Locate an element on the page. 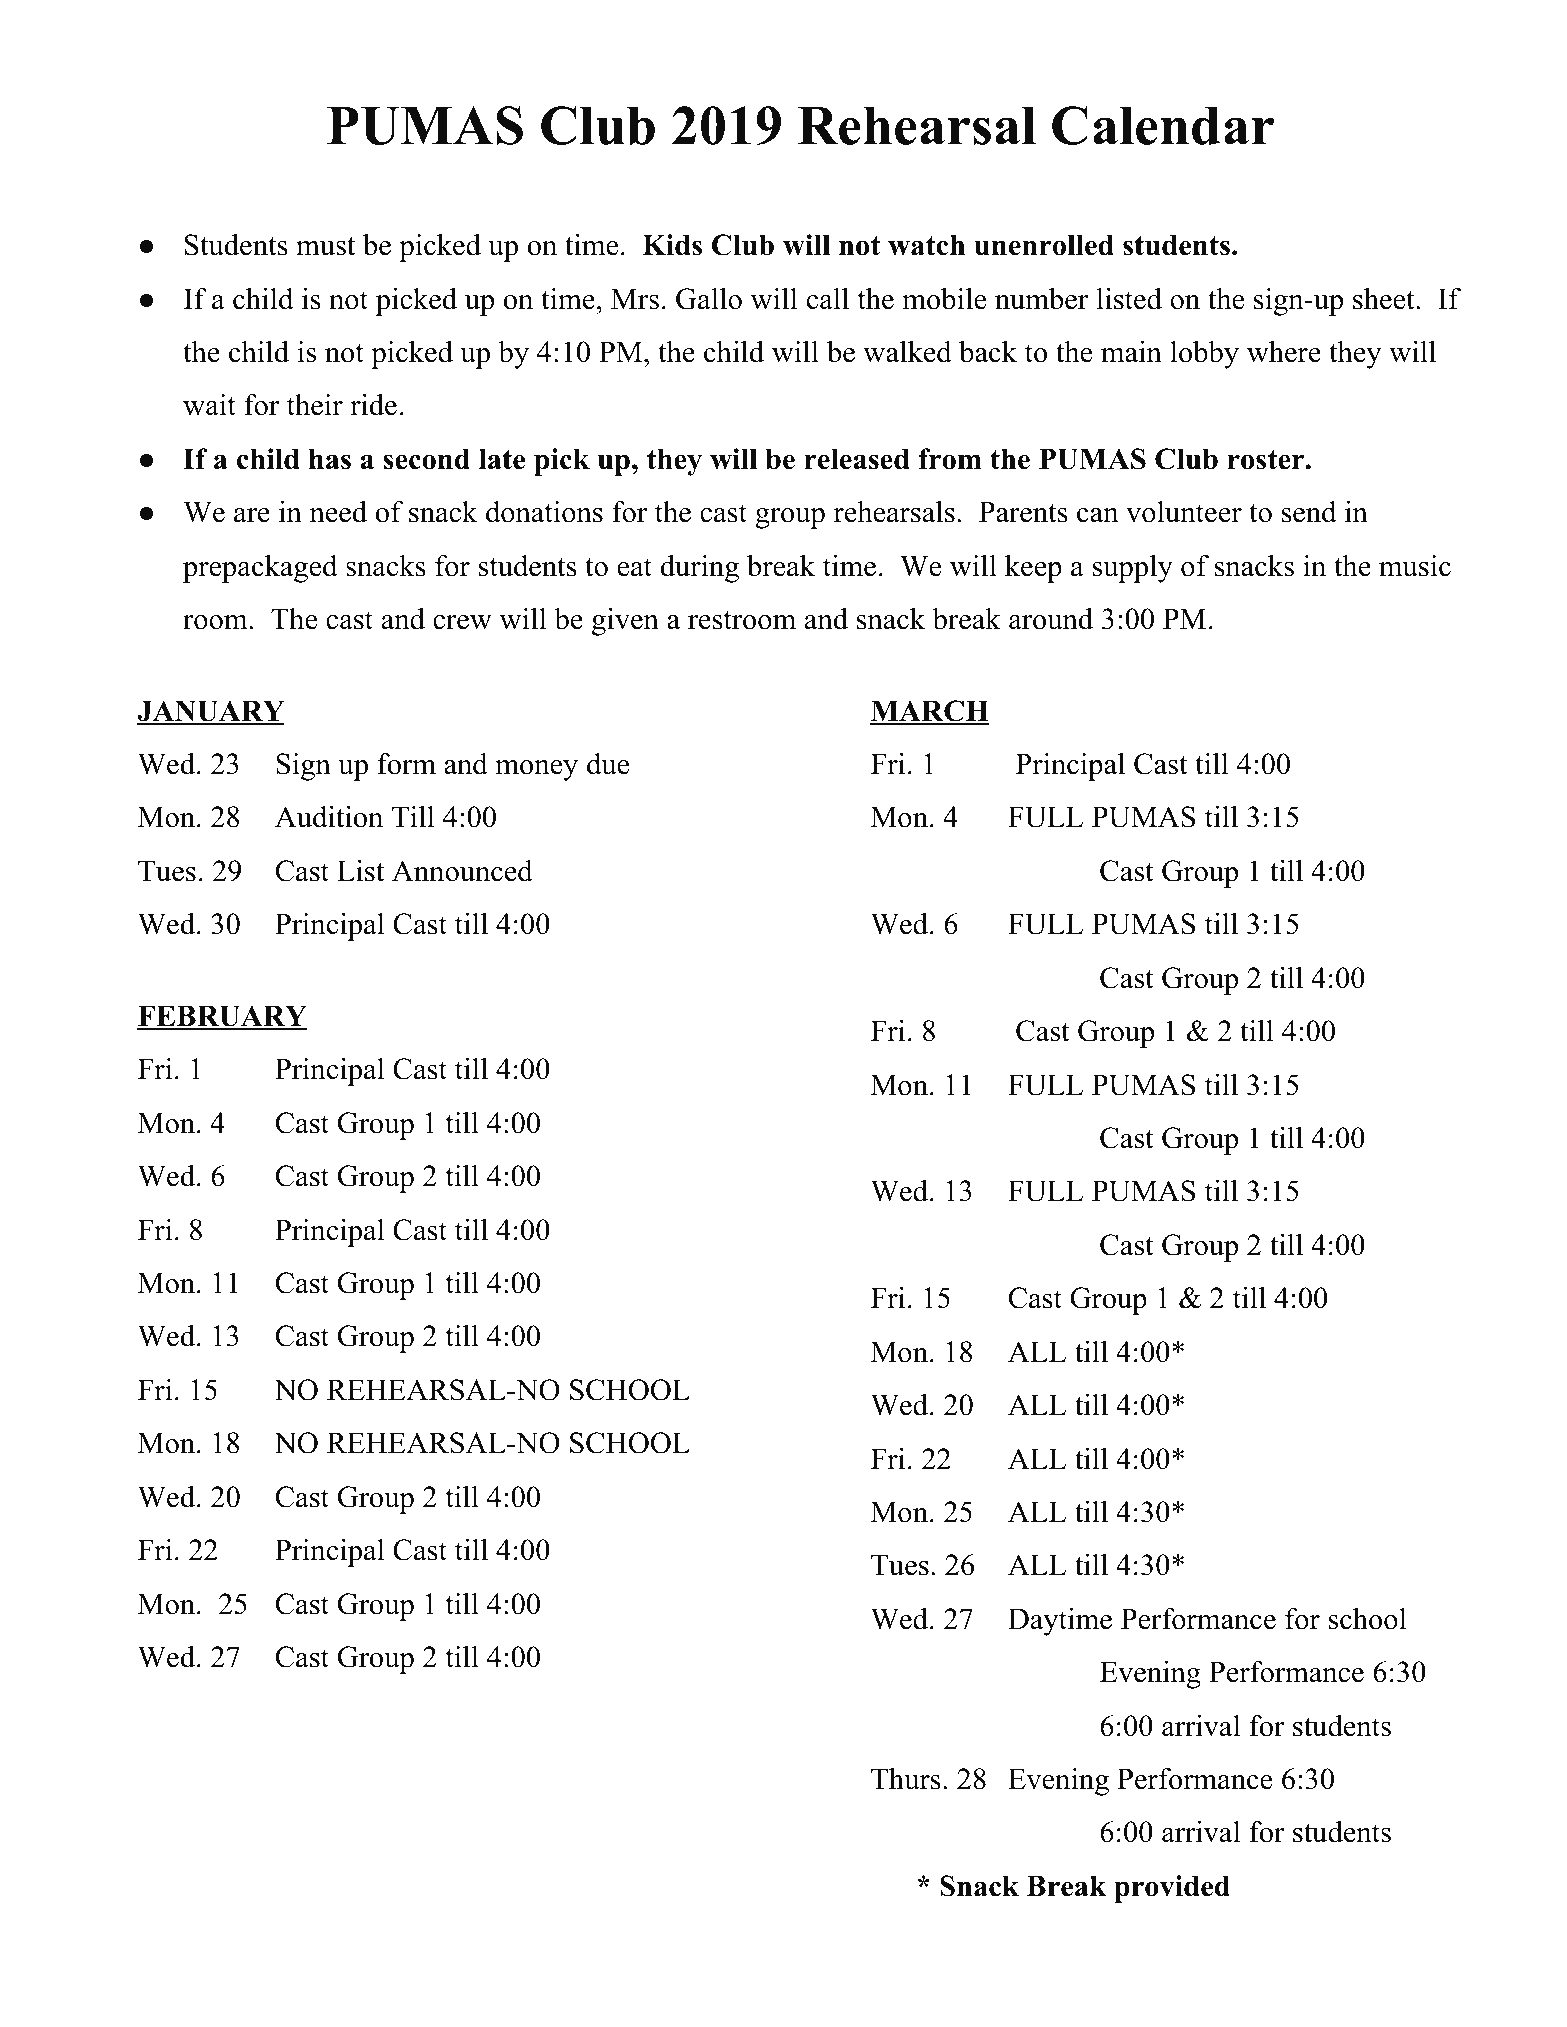 The height and width of the image is (2027, 1567). Announced is located at coordinates (462, 871).
